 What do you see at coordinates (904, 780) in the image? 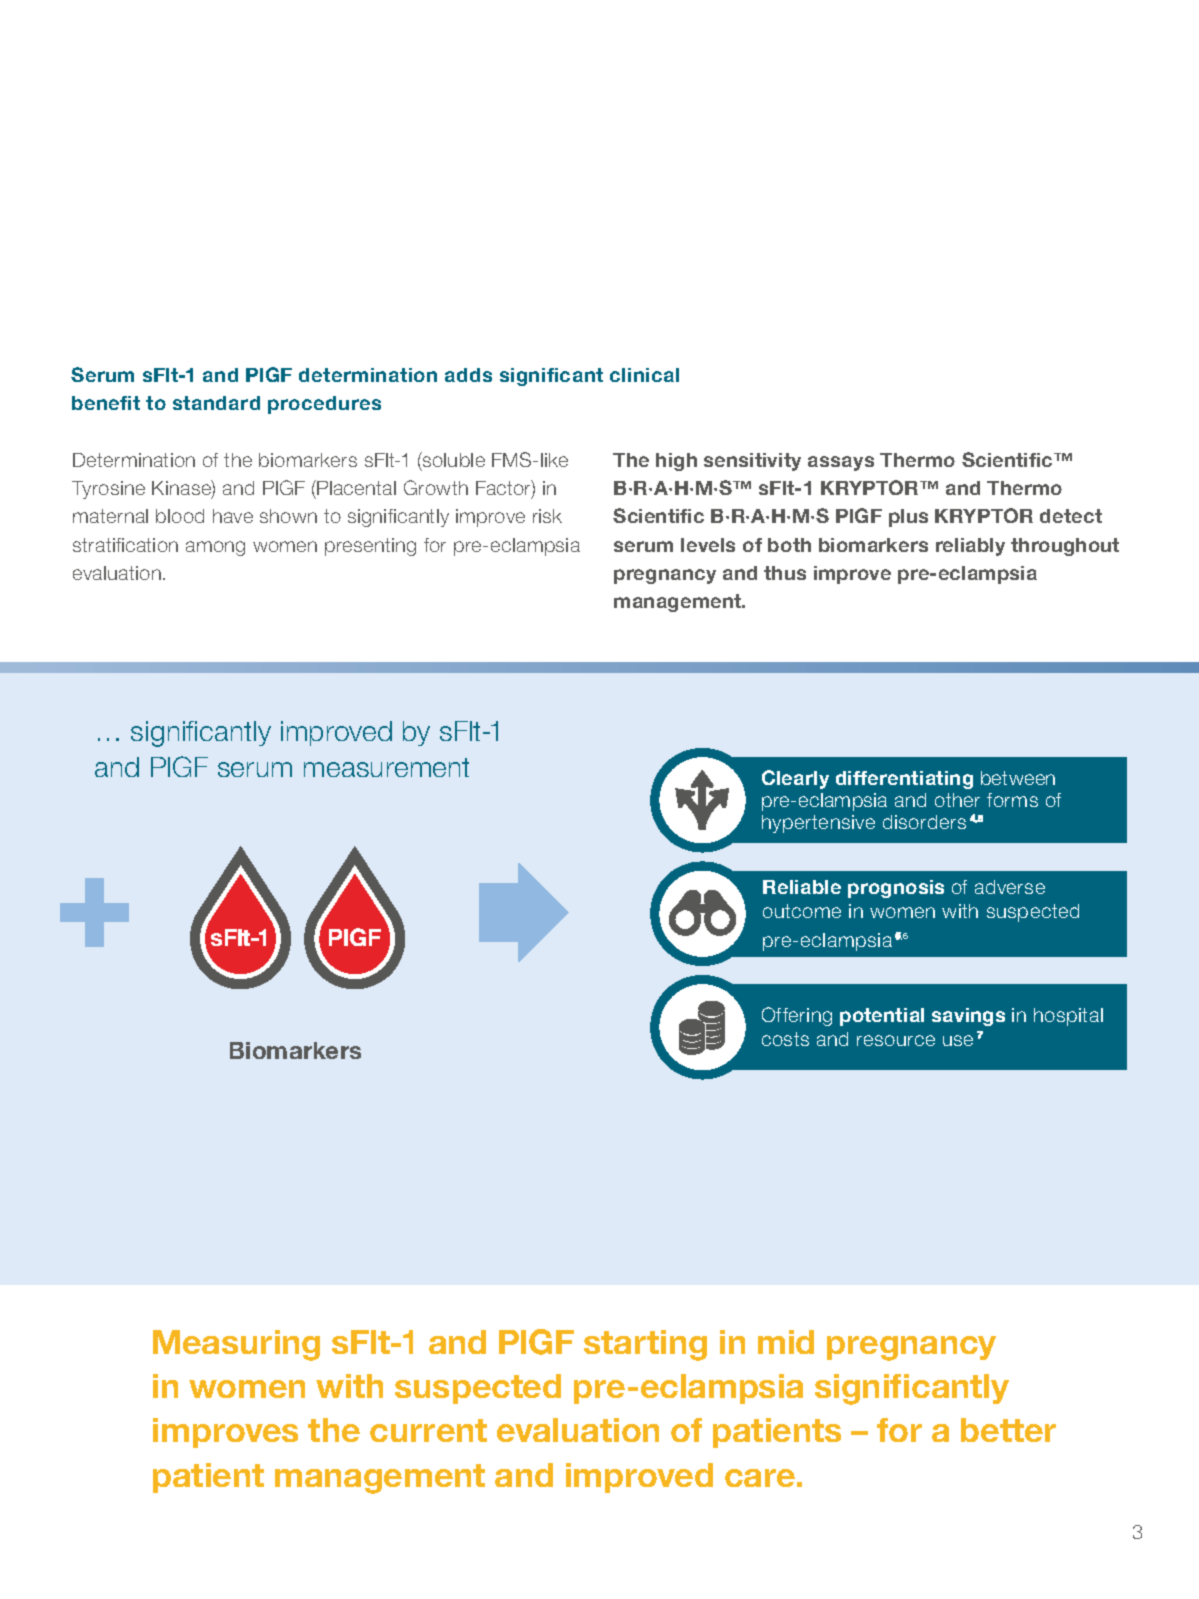
I see `differentiating` at bounding box center [904, 780].
